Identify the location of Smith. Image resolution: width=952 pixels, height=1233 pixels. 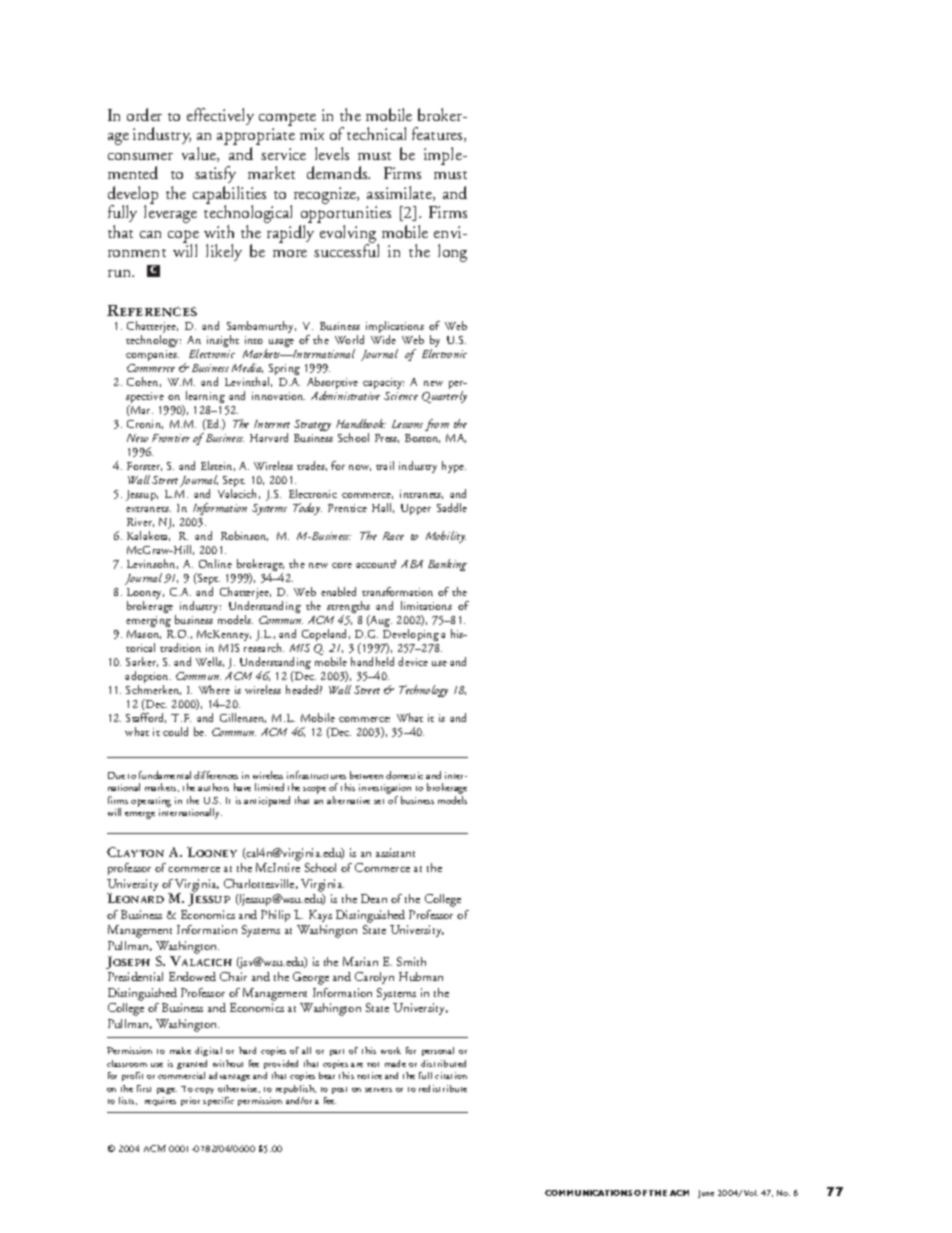
(411, 961).
